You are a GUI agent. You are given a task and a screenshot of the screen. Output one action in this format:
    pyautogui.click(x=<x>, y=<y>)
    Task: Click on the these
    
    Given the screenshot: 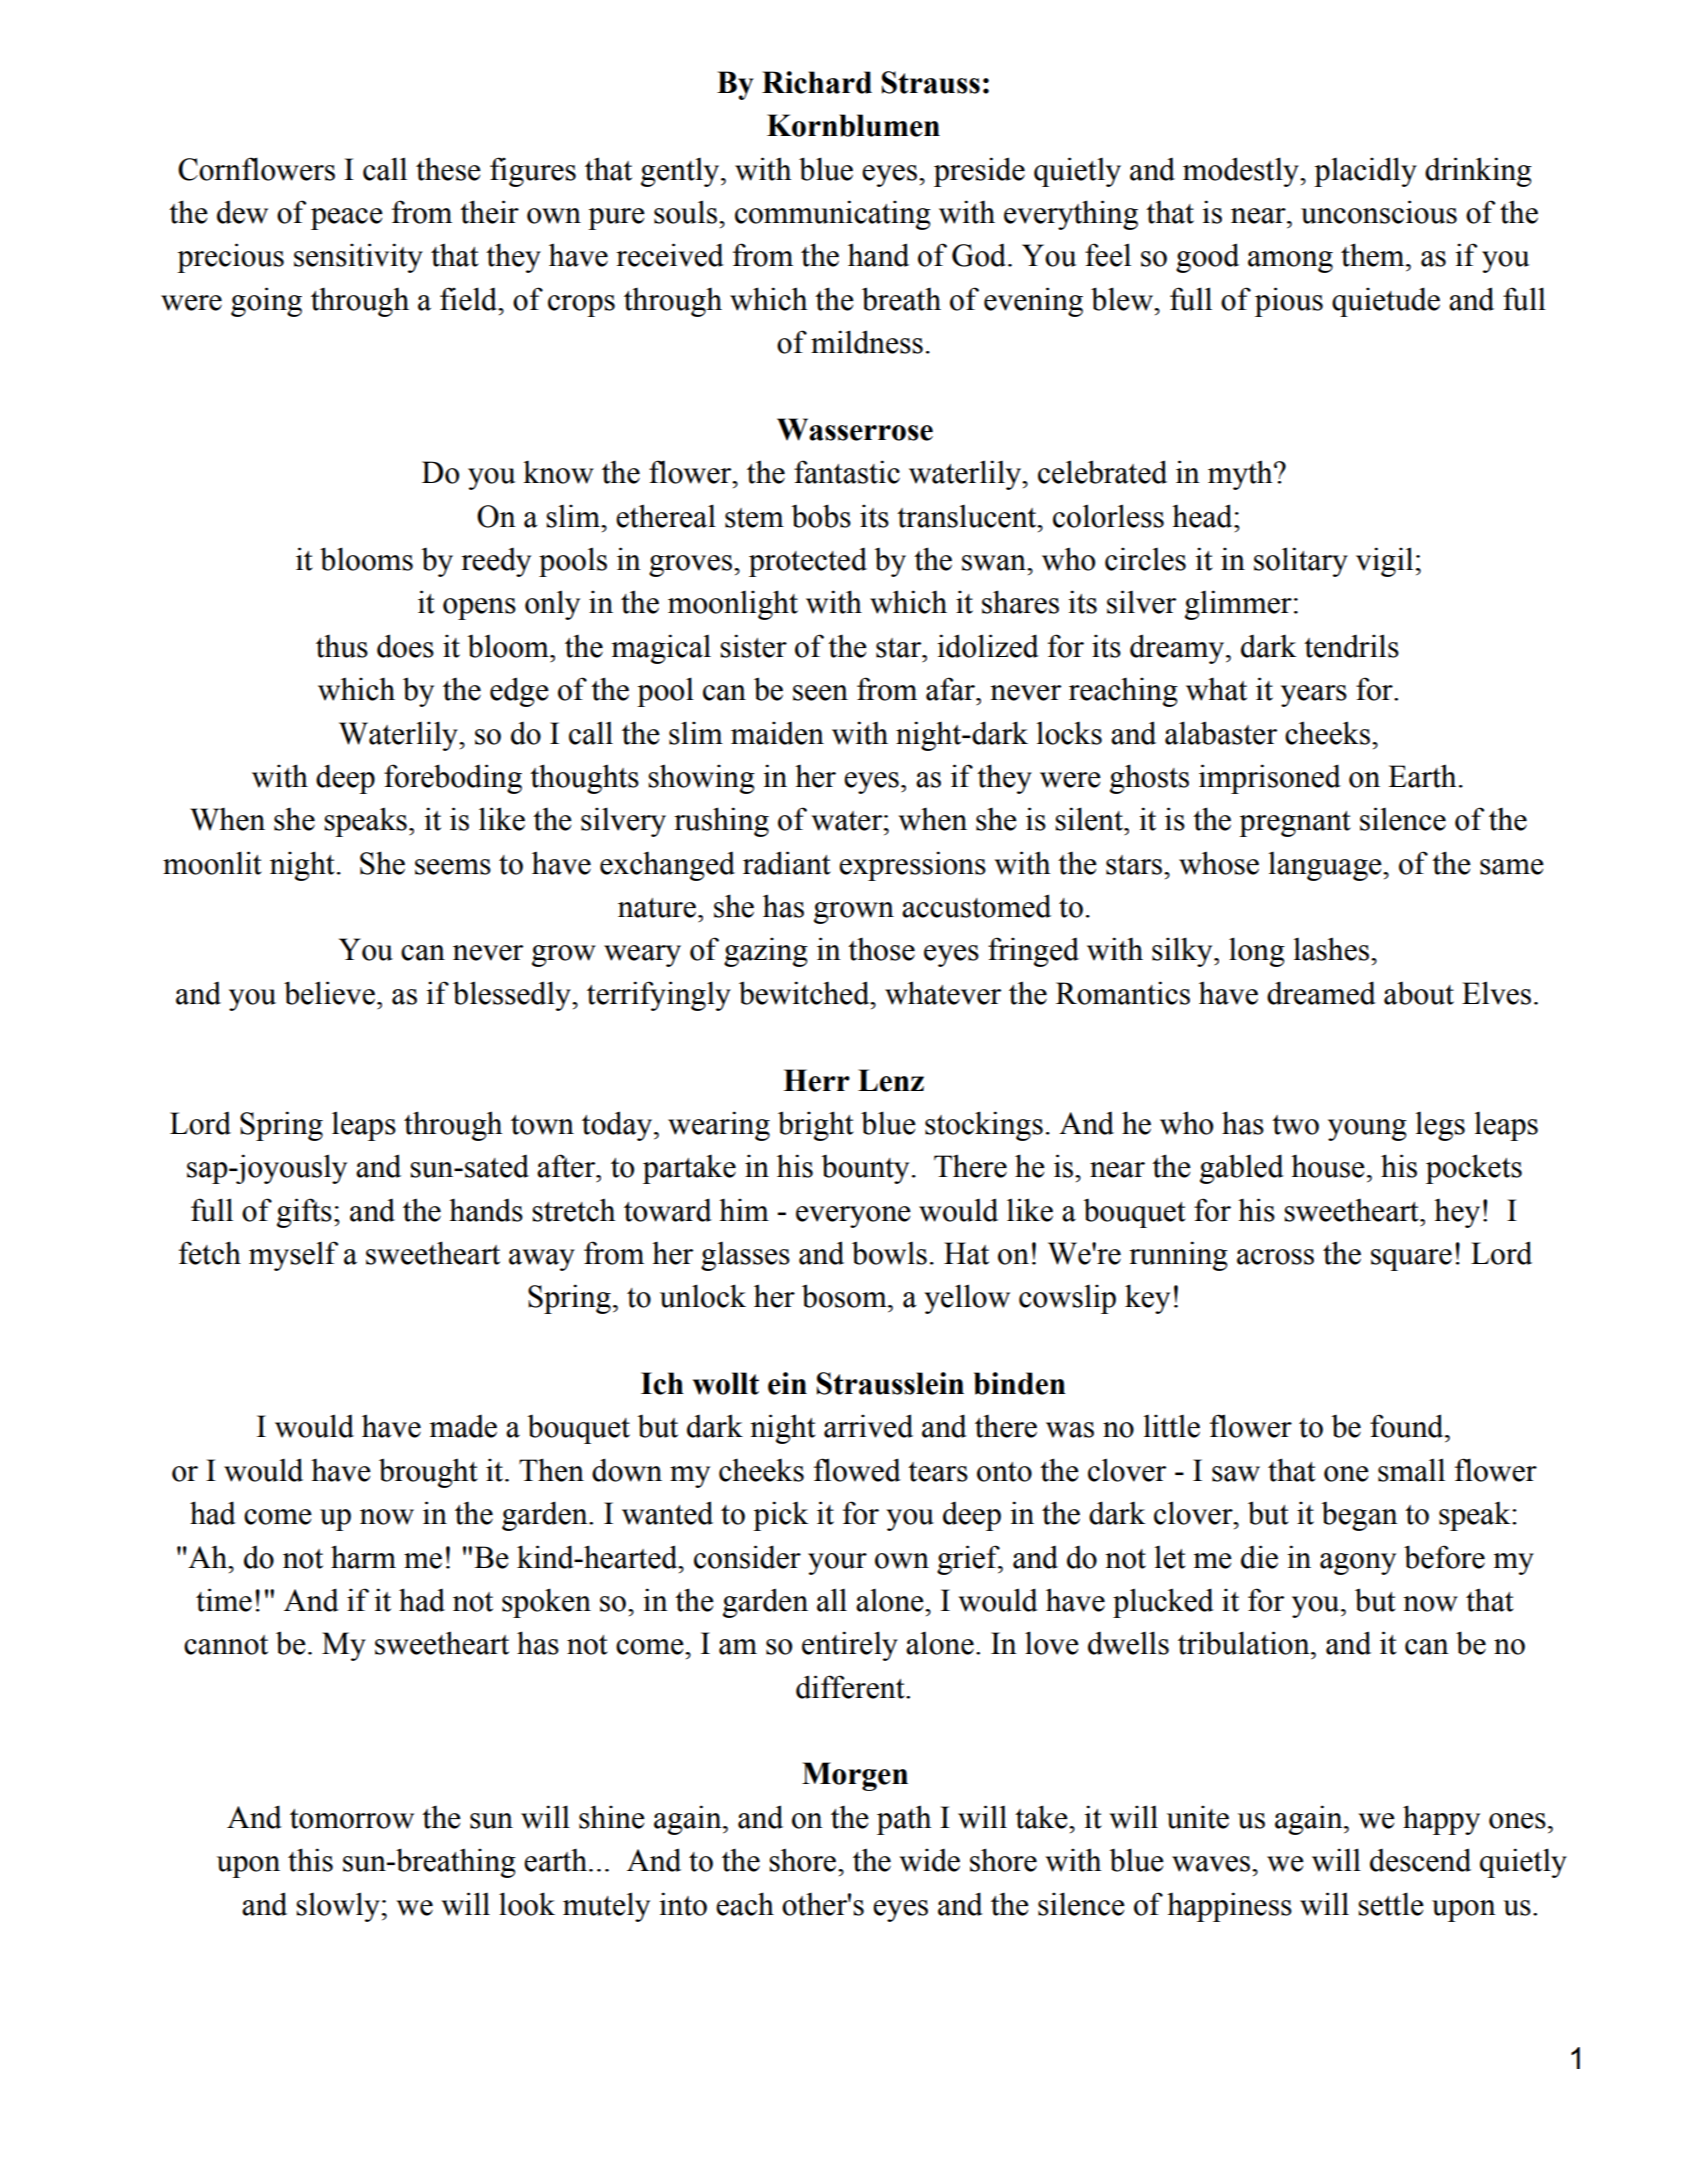 What is the action you would take?
    pyautogui.click(x=448, y=169)
